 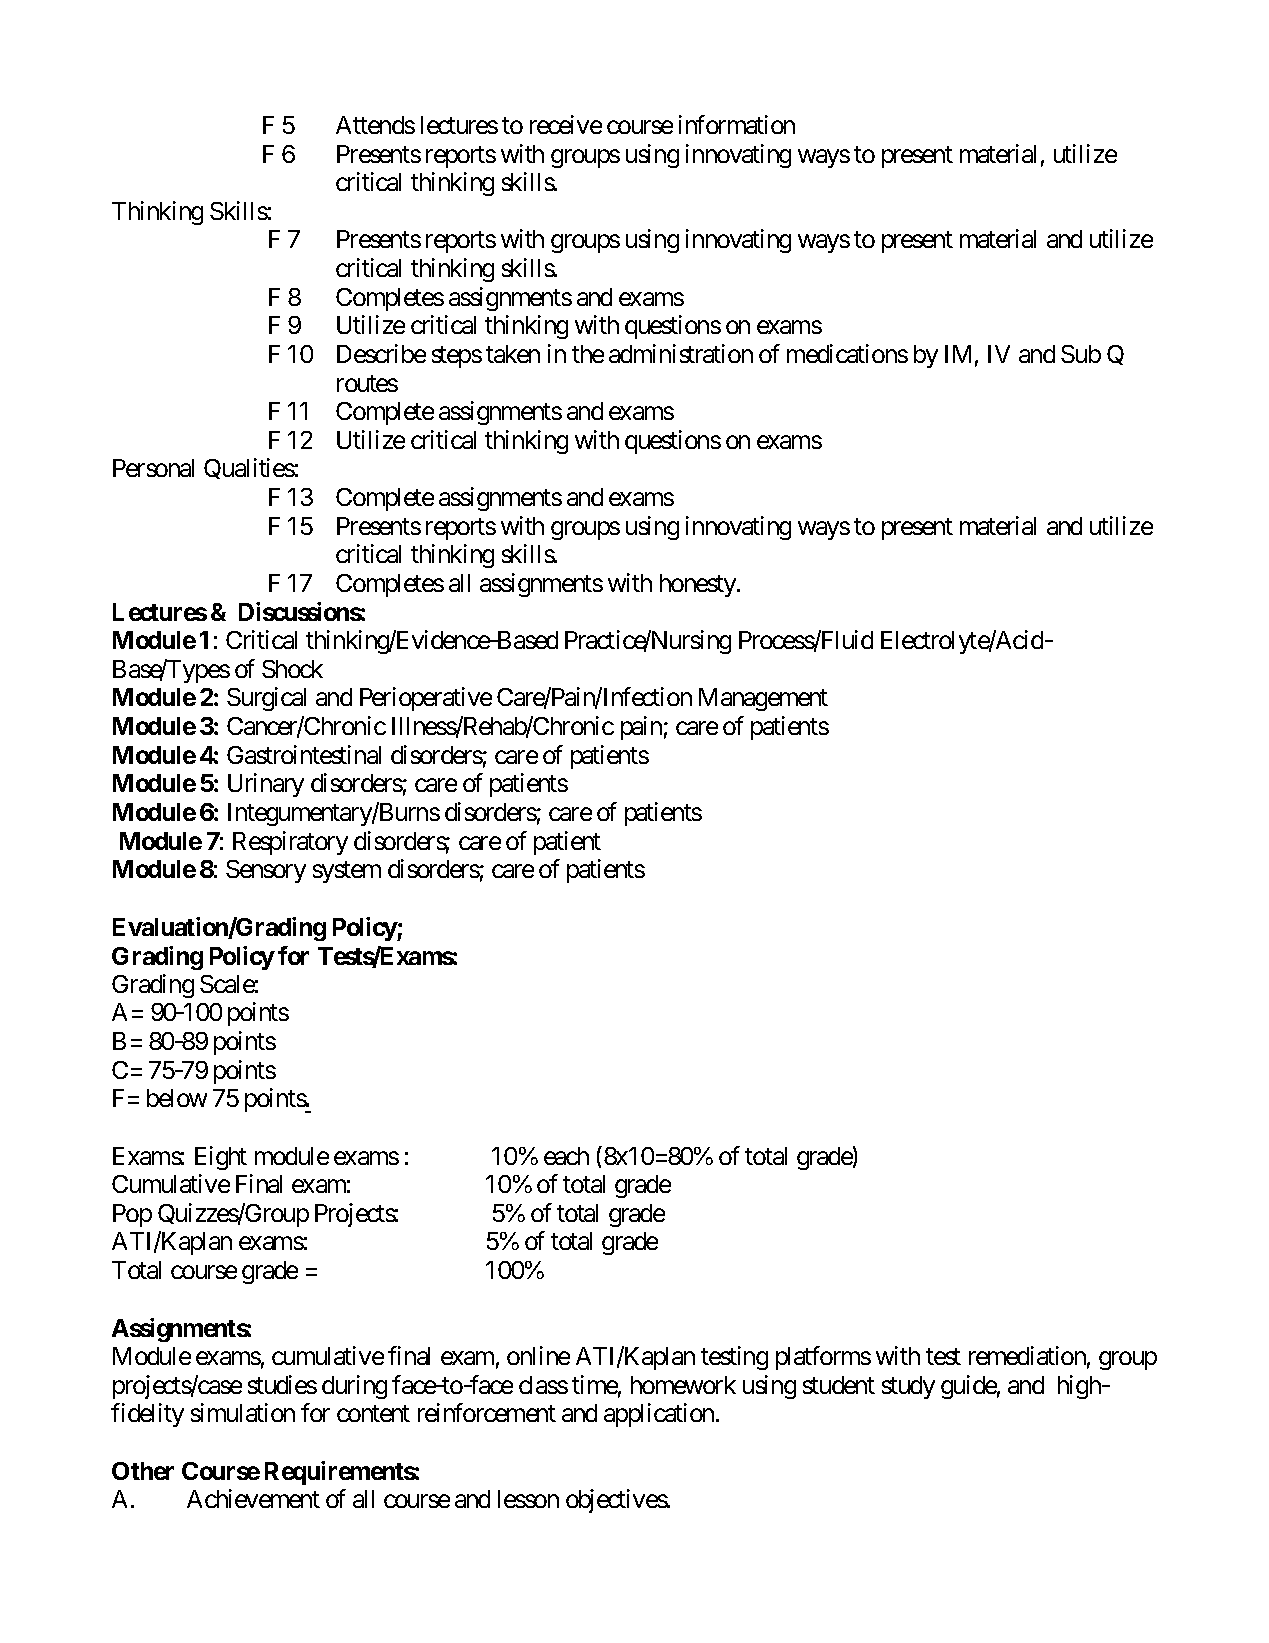 What do you see at coordinates (253, 1498) in the screenshot?
I see `Achievement` at bounding box center [253, 1498].
